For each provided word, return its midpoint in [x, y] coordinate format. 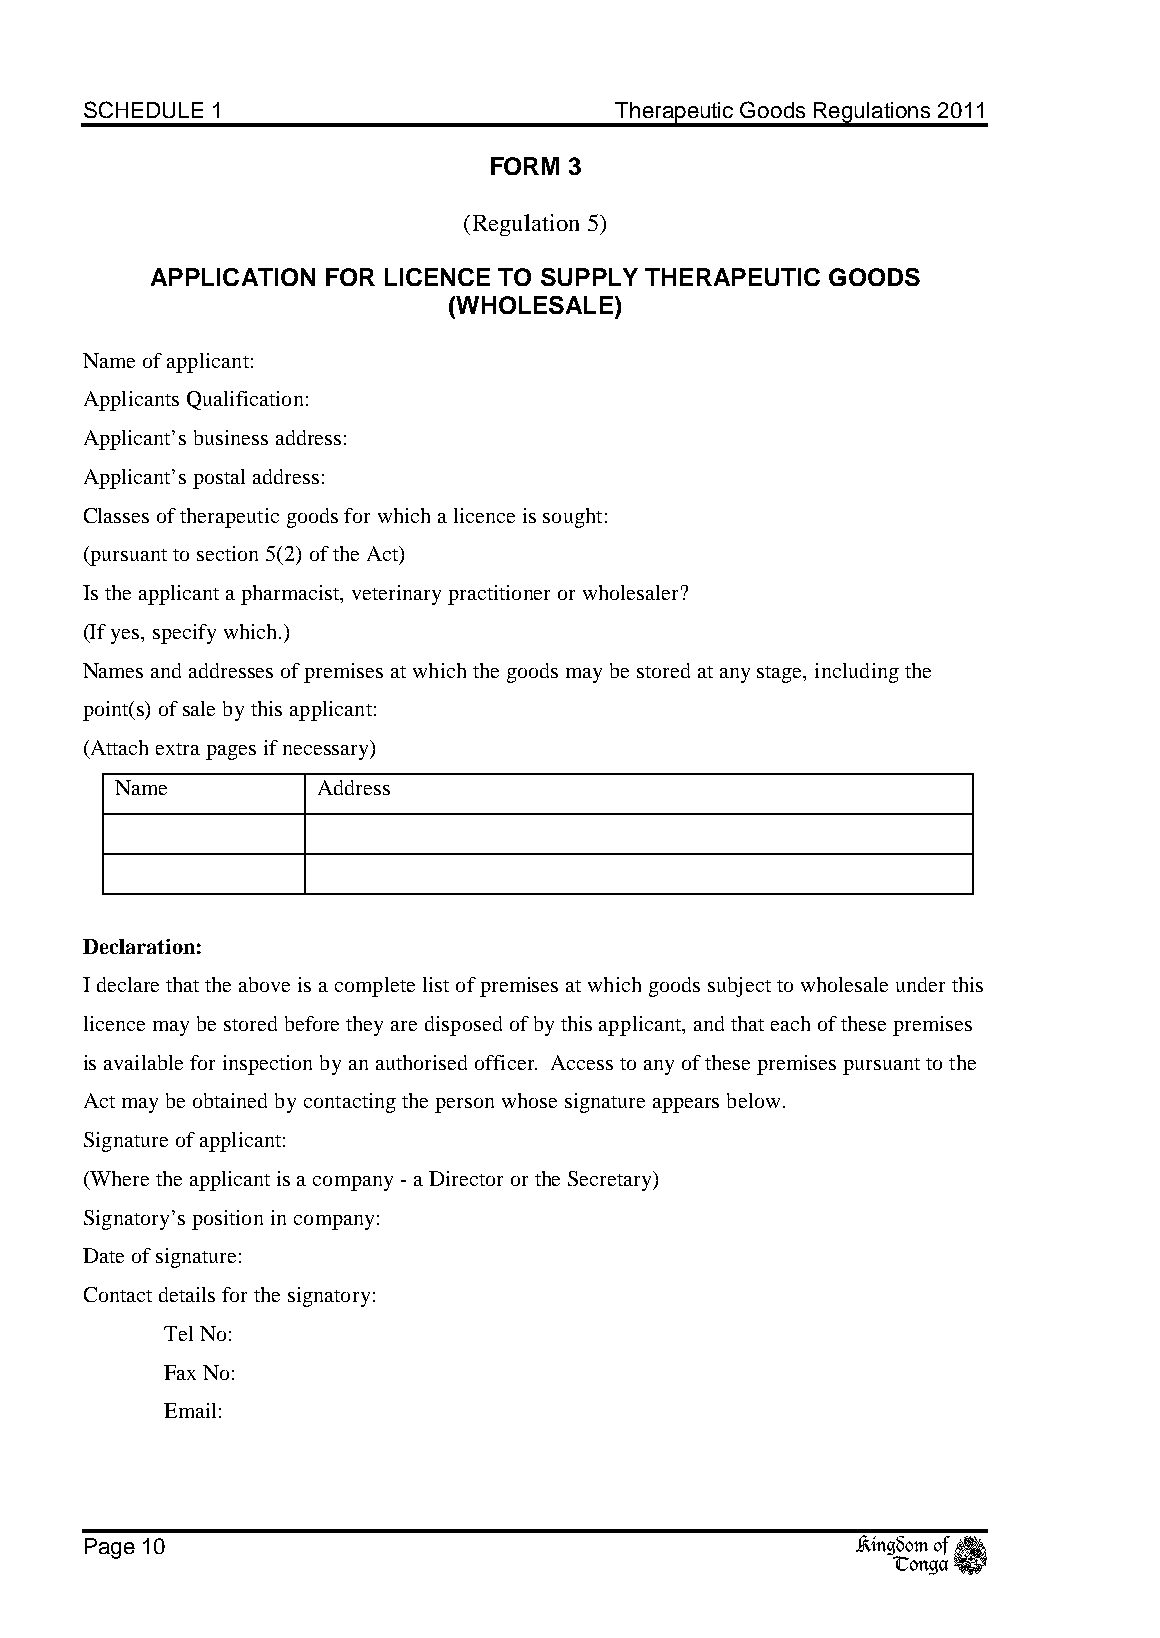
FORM [525, 166]
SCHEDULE [143, 109]
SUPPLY [589, 277]
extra [178, 749]
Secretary [611, 1181]
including [857, 673]
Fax [180, 1372]
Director [466, 1178]
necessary [327, 752]
